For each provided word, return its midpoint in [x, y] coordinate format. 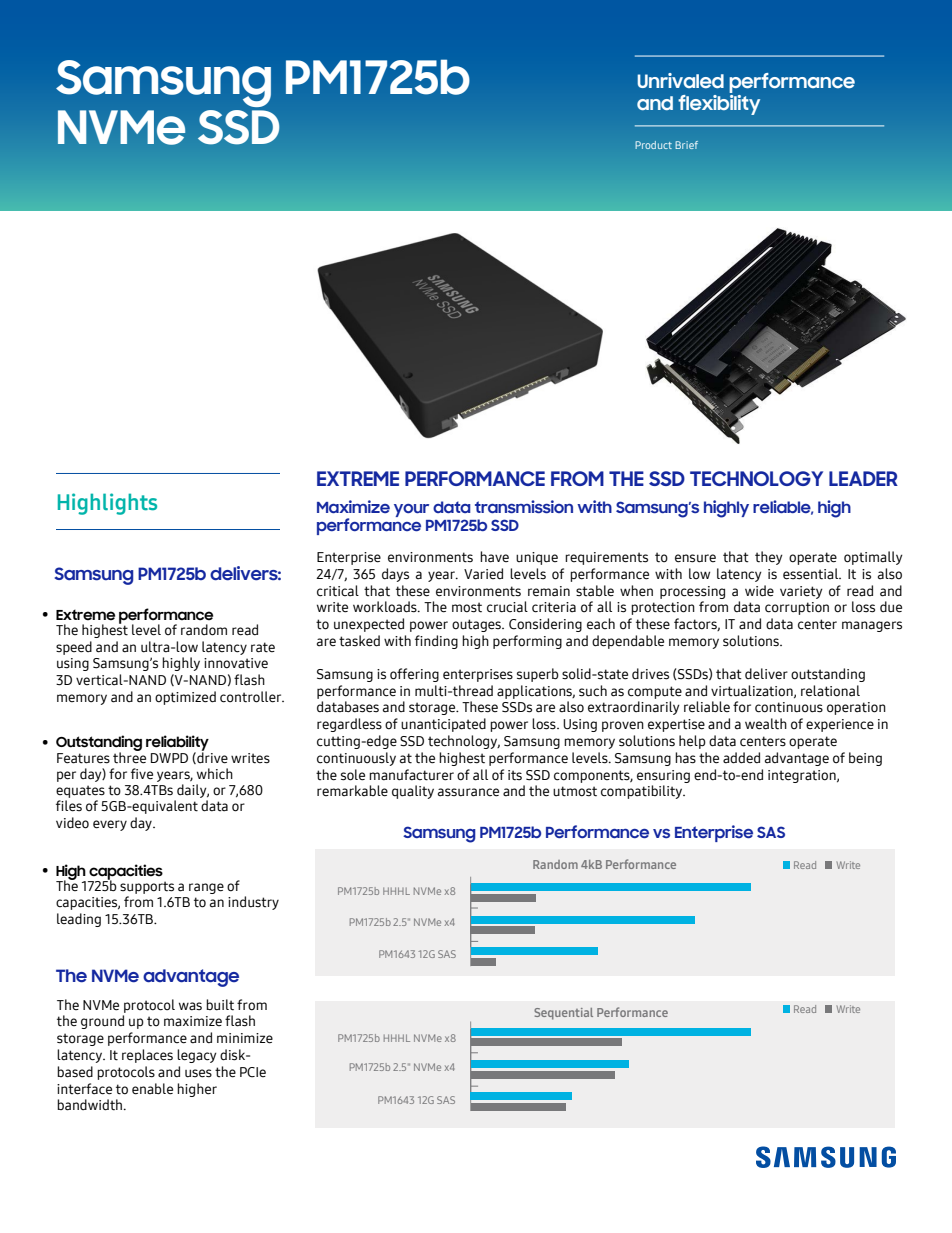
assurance [468, 792]
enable [152, 1089]
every [110, 825]
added [741, 758]
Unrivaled [680, 81]
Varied [483, 574]
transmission [524, 506]
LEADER [863, 478]
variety [801, 592]
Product [653, 145]
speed [74, 648]
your [411, 510]
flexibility [719, 103]
